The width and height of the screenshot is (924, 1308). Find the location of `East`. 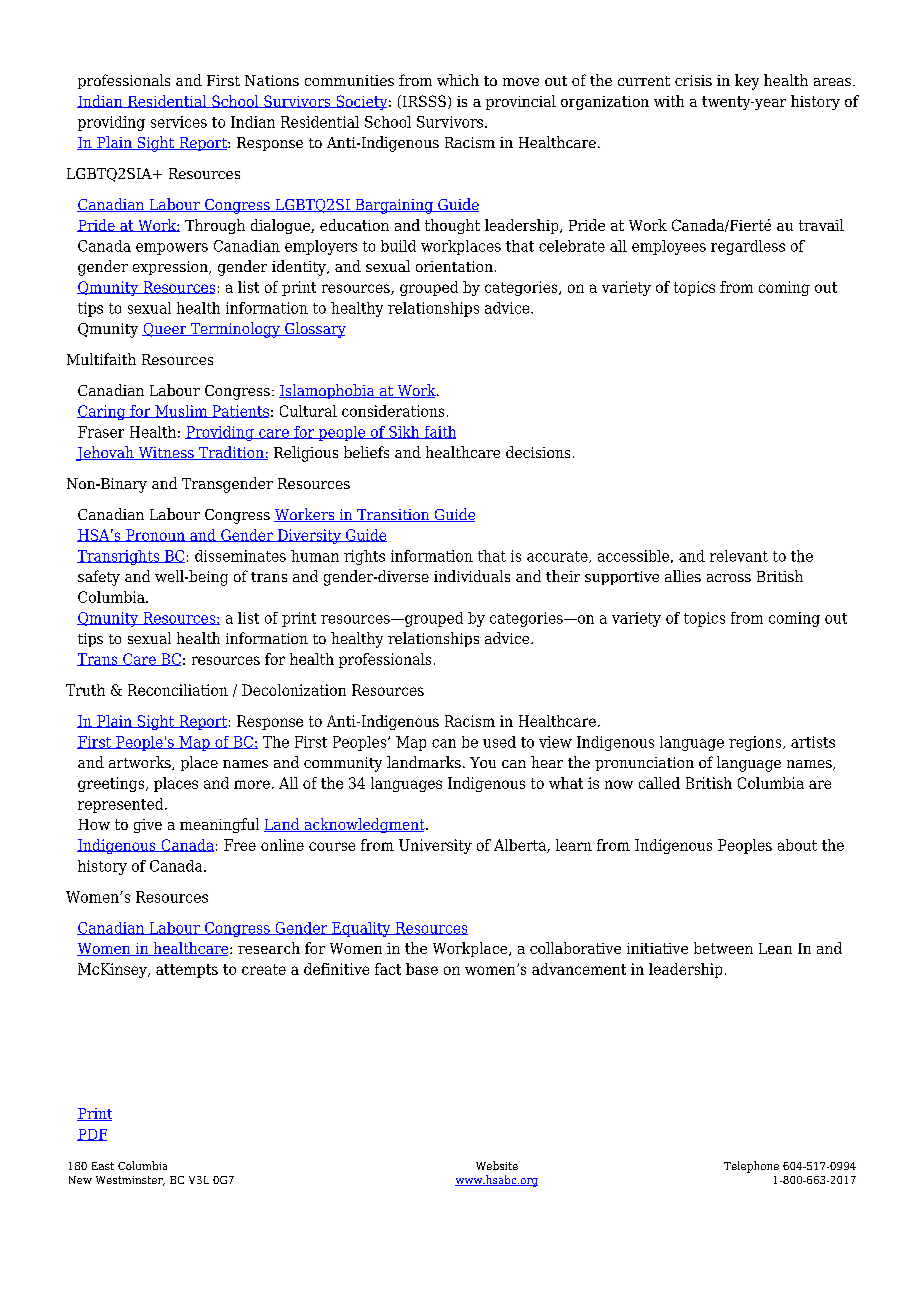

East is located at coordinates (103, 1166).
